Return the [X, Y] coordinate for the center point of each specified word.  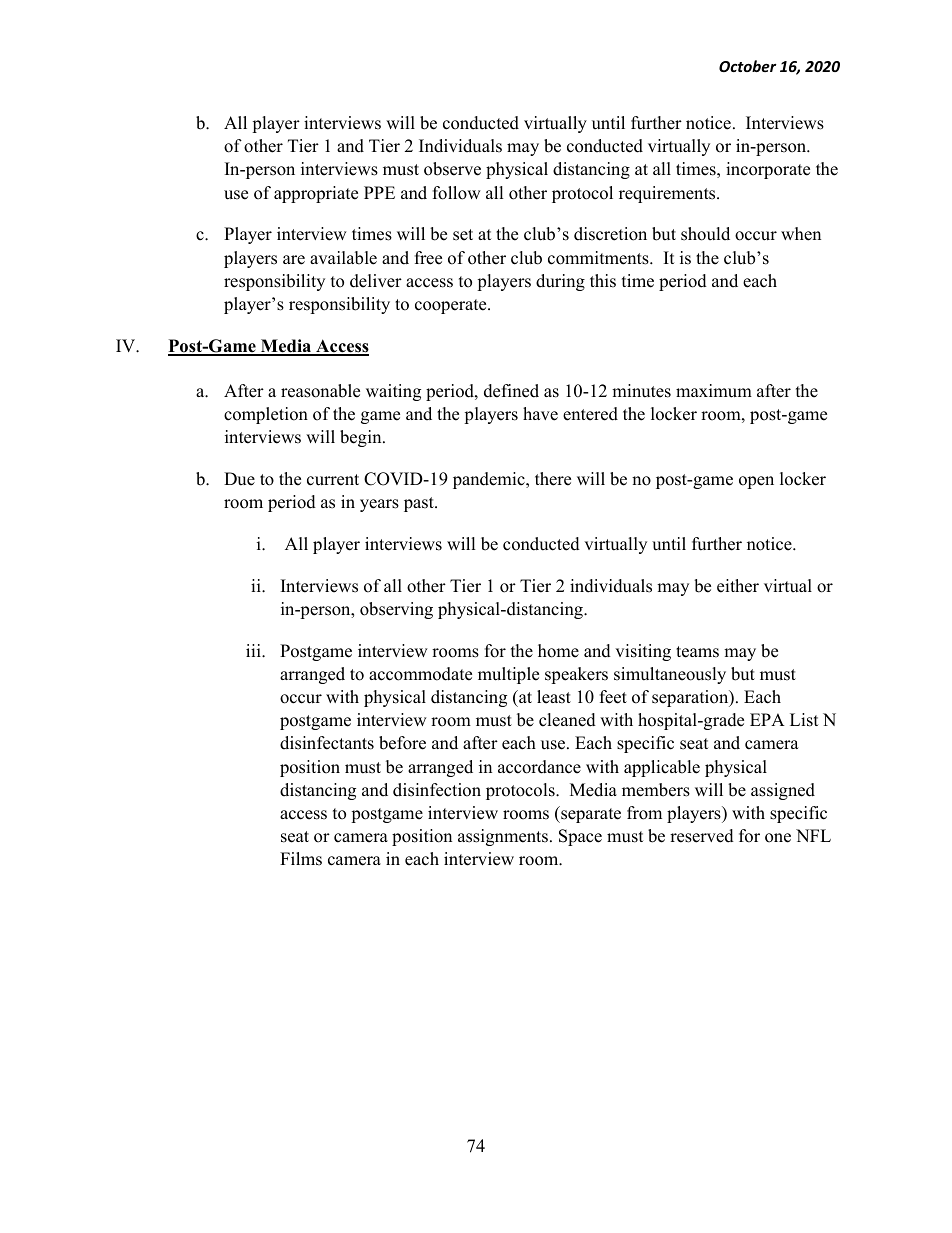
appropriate [316, 194]
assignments [503, 837]
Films [301, 859]
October [748, 66]
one [778, 838]
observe [452, 169]
